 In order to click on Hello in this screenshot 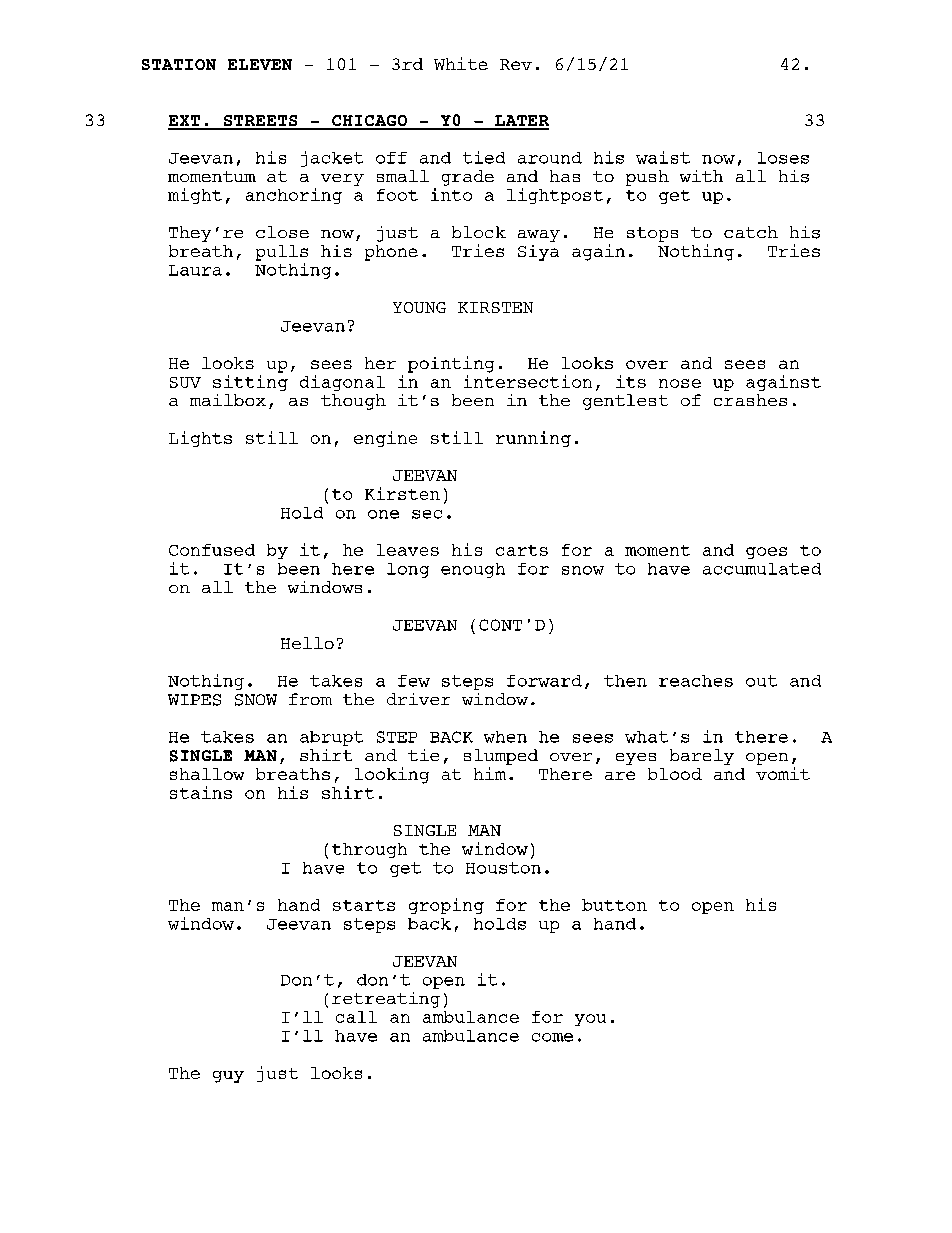, I will do `click(307, 643)`.
